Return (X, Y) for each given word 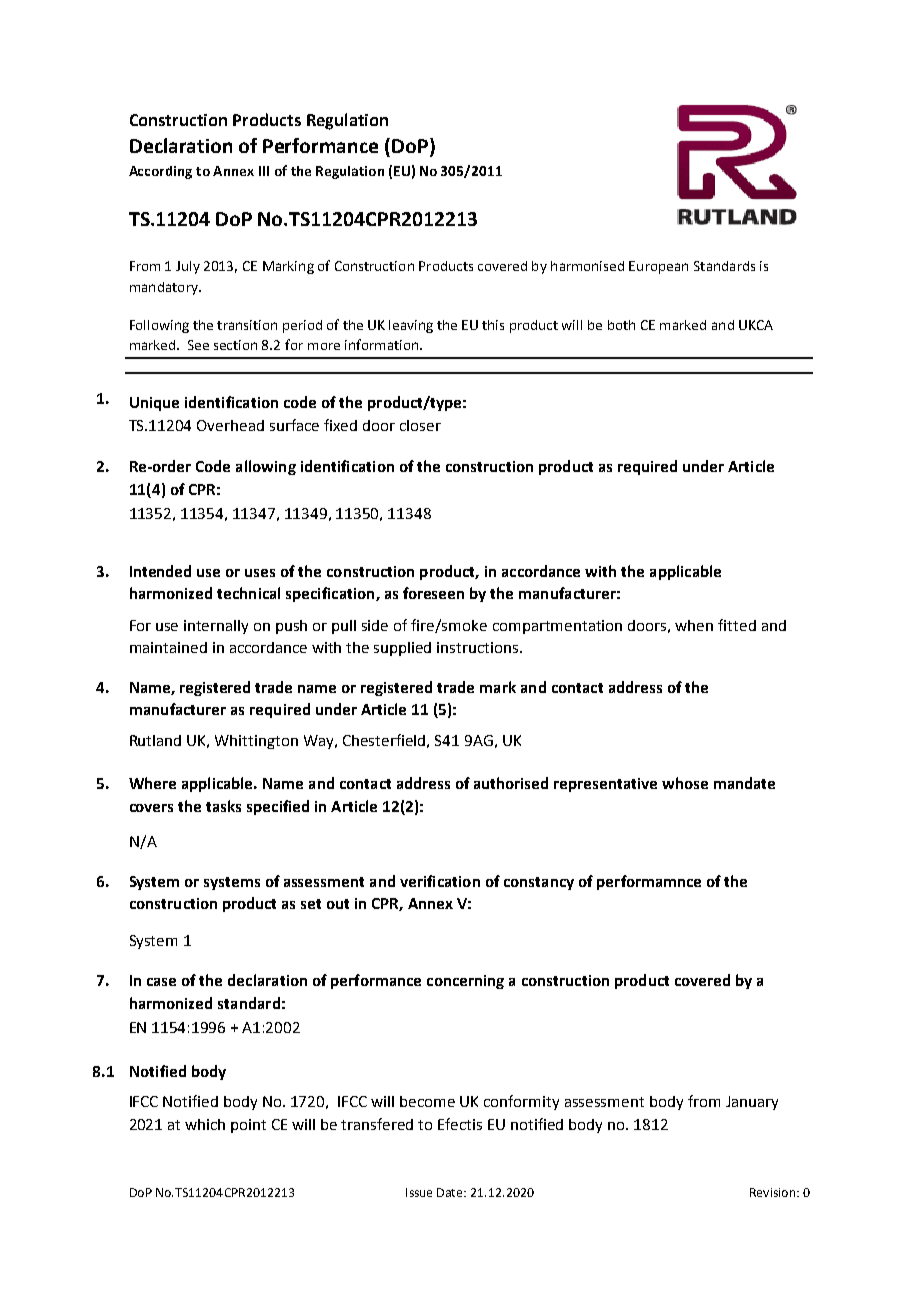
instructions (479, 647)
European (658, 267)
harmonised (587, 266)
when (694, 625)
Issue (419, 1192)
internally (216, 627)
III (264, 171)
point (248, 1126)
